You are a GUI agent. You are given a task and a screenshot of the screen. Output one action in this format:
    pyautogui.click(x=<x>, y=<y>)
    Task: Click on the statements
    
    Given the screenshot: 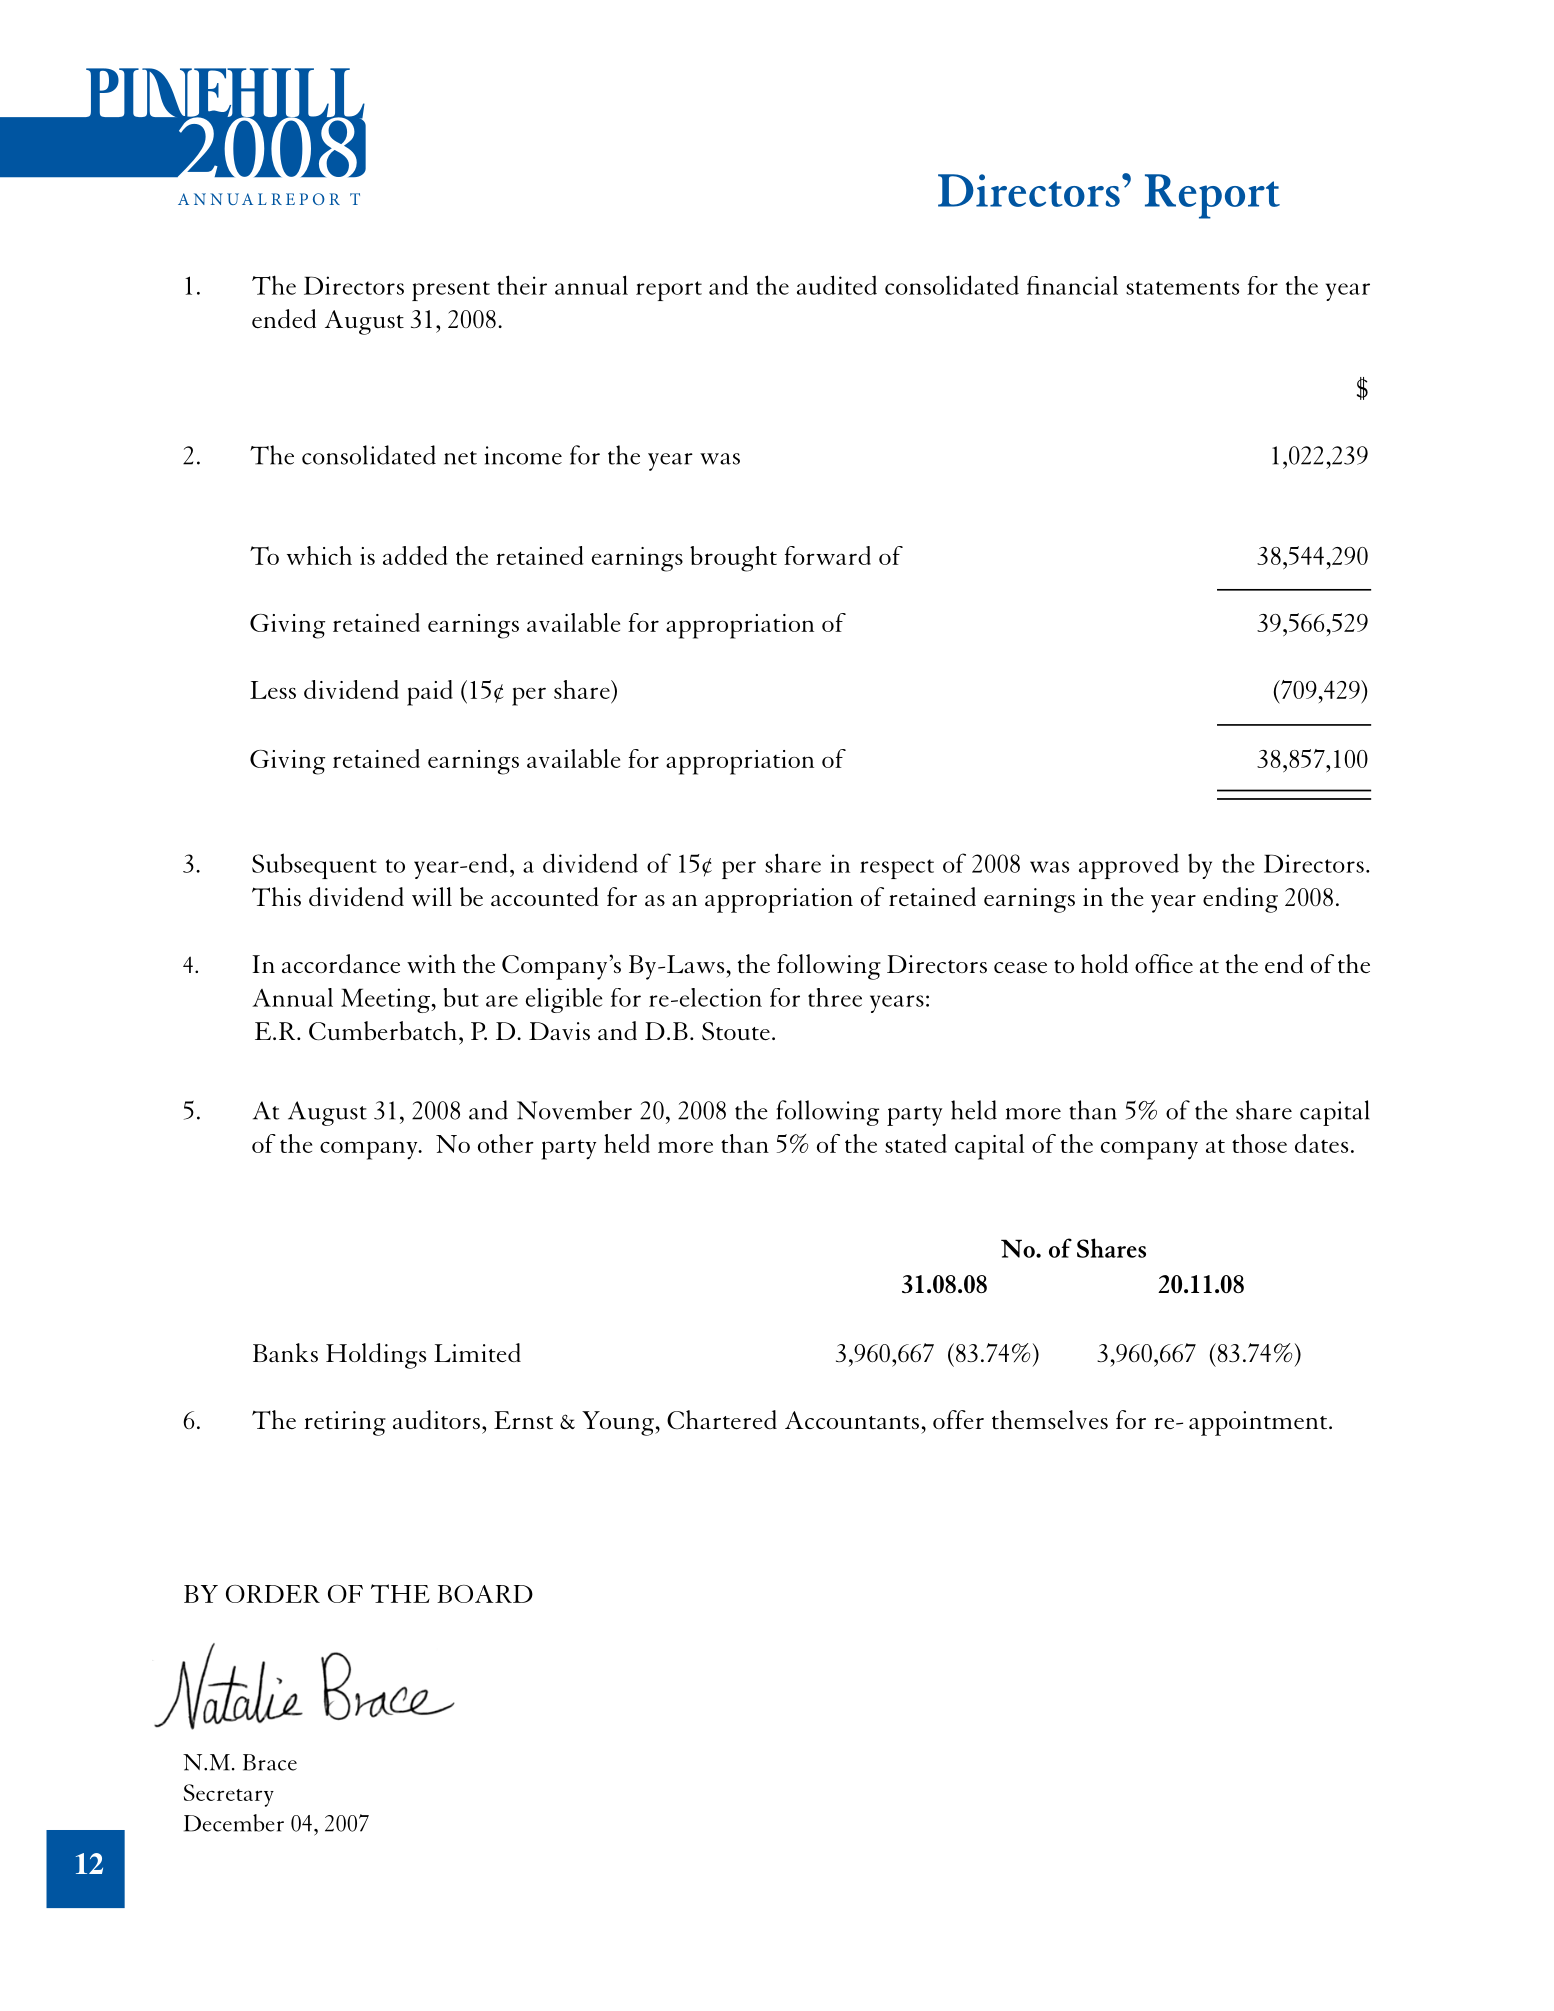 What is the action you would take?
    pyautogui.click(x=1182, y=288)
